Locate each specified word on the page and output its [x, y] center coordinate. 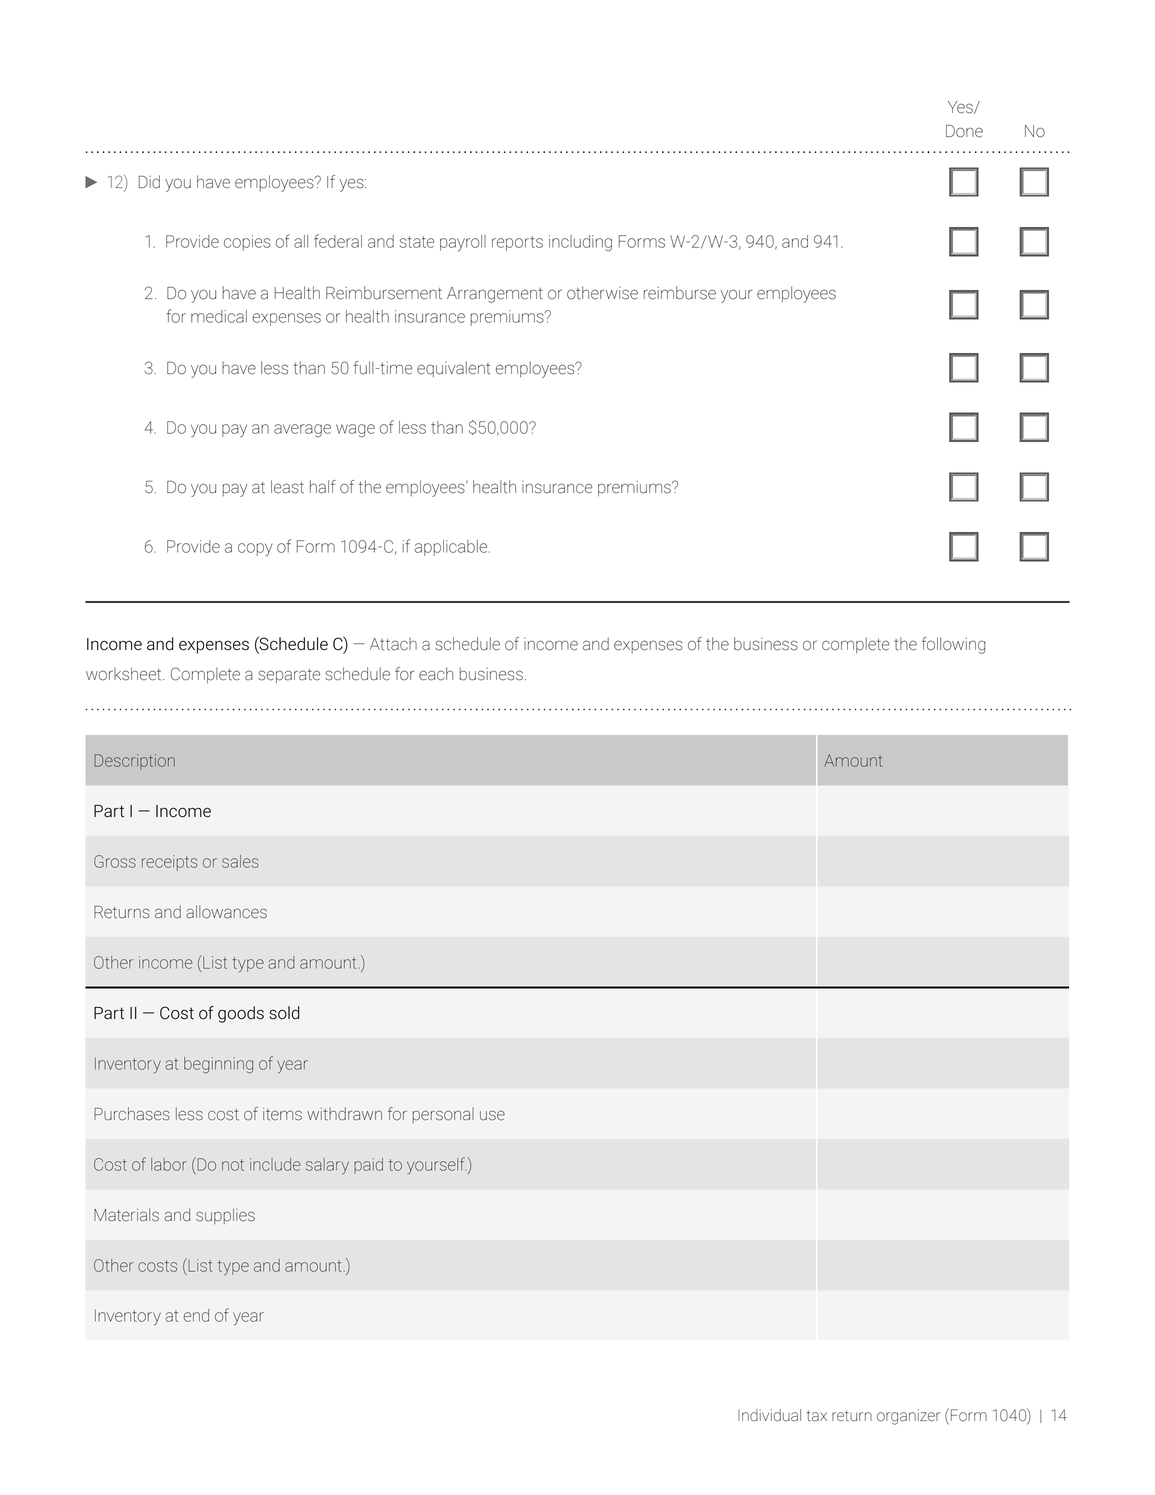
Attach [393, 644]
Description [134, 762]
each [436, 674]
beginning [218, 1065]
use [492, 1115]
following [954, 645]
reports [517, 243]
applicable [452, 548]
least [287, 487]
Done [964, 131]
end [196, 1315]
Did [149, 182]
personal [443, 1115]
